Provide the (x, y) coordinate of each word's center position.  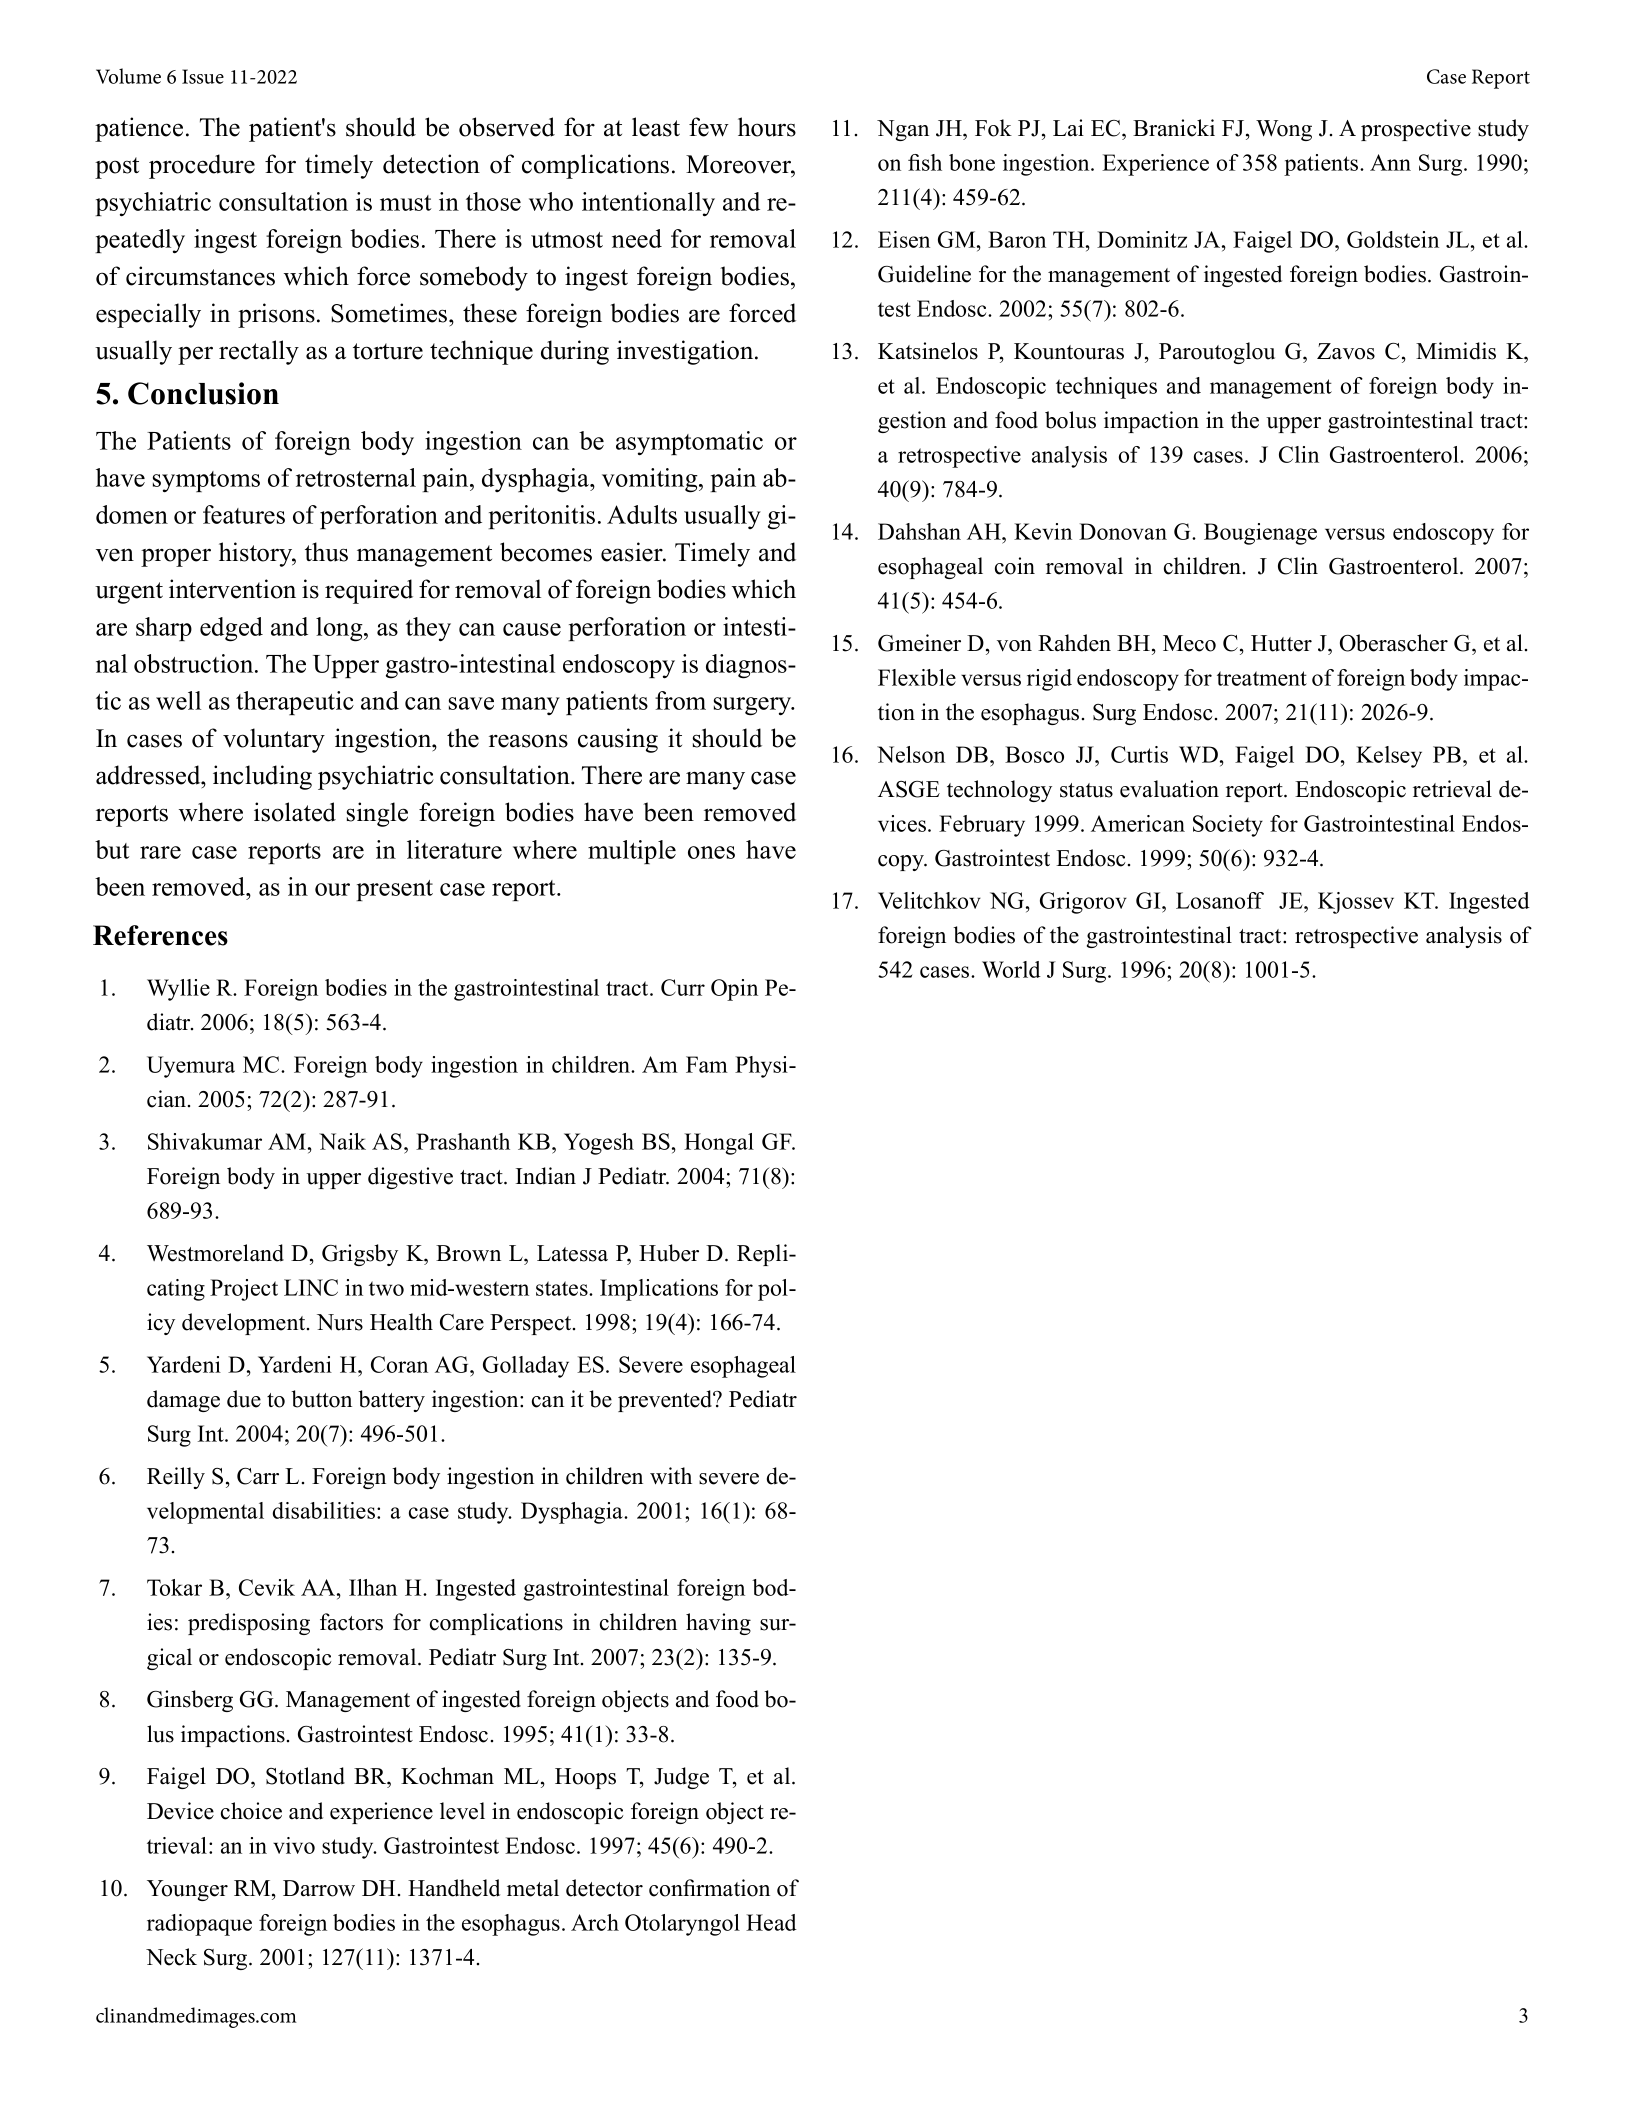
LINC (311, 1287)
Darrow (319, 1888)
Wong (1284, 130)
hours (767, 127)
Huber (669, 1253)
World (1011, 969)
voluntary (274, 740)
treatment (1262, 678)
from (680, 700)
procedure (202, 166)
